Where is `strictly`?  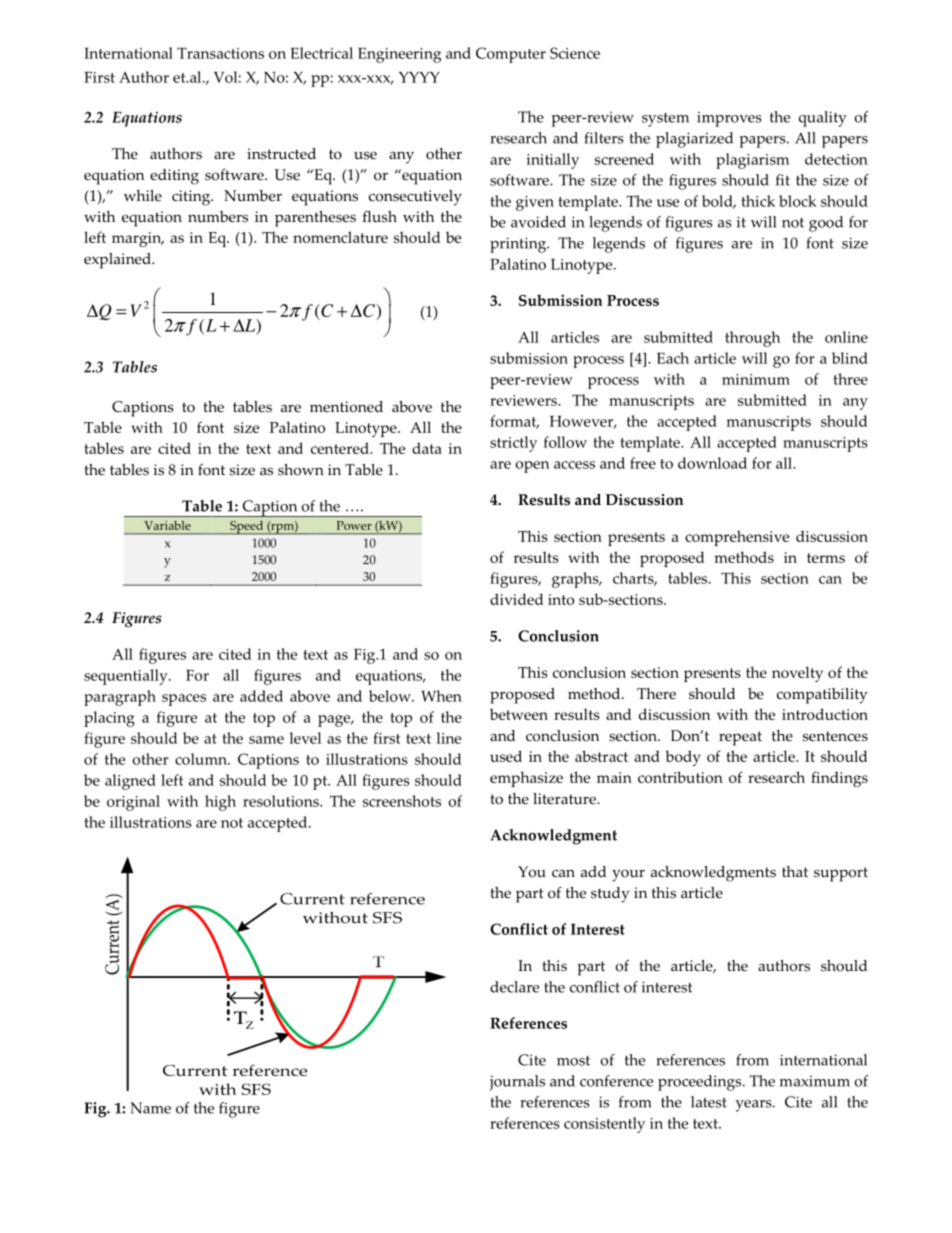
strictly is located at coordinates (513, 444).
